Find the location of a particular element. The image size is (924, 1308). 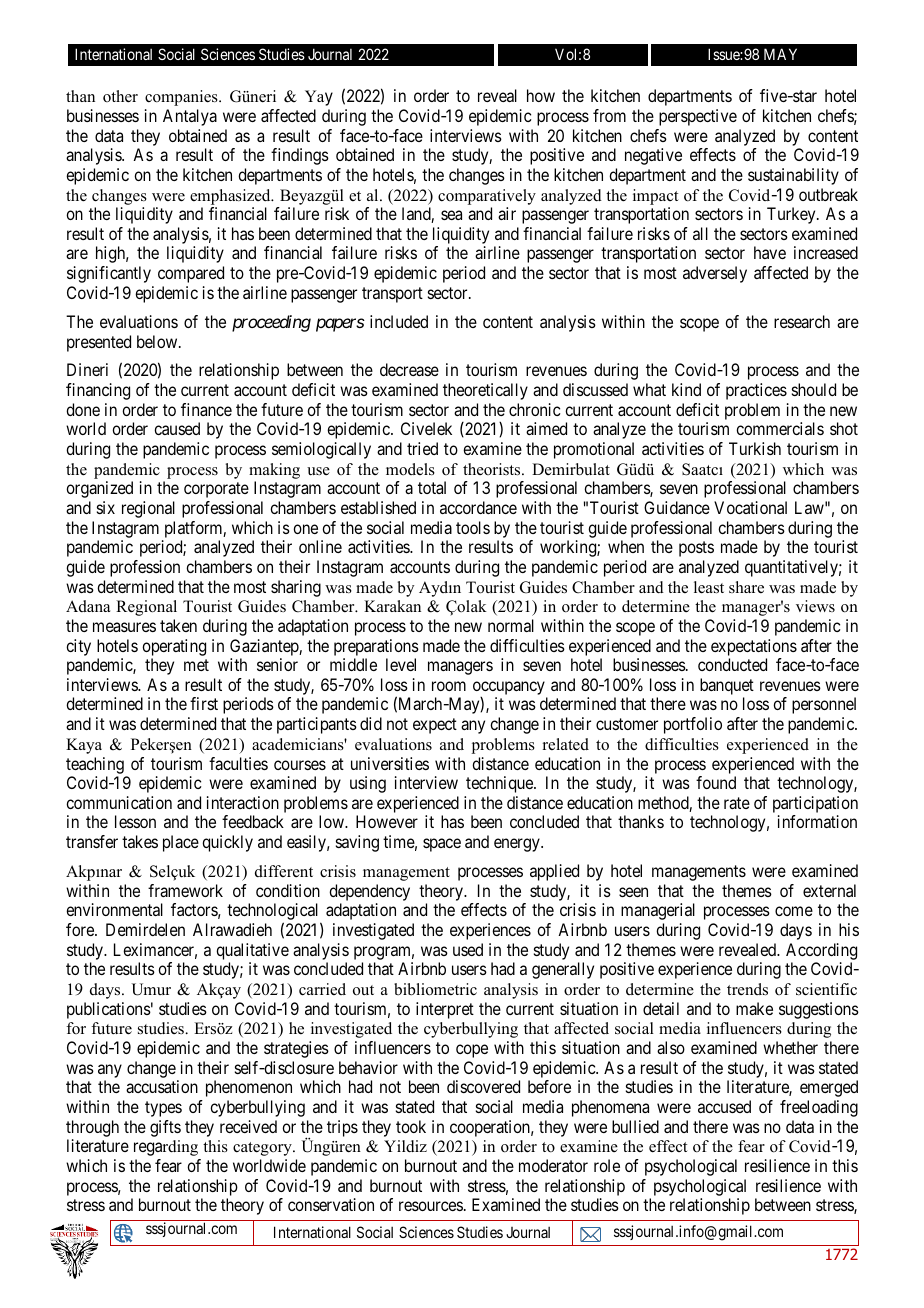

practices is located at coordinates (756, 391).
